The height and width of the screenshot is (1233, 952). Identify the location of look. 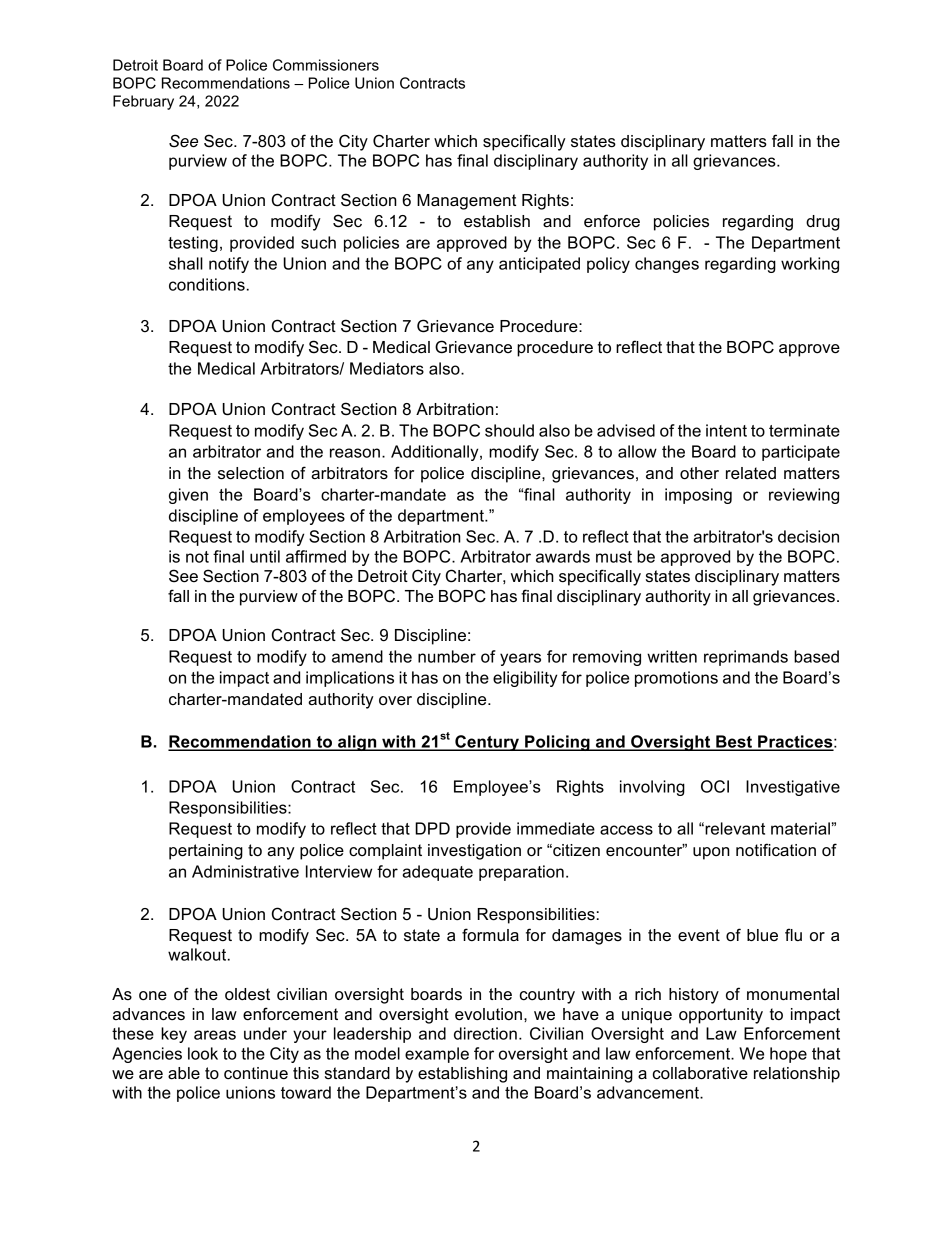
(203, 1053).
